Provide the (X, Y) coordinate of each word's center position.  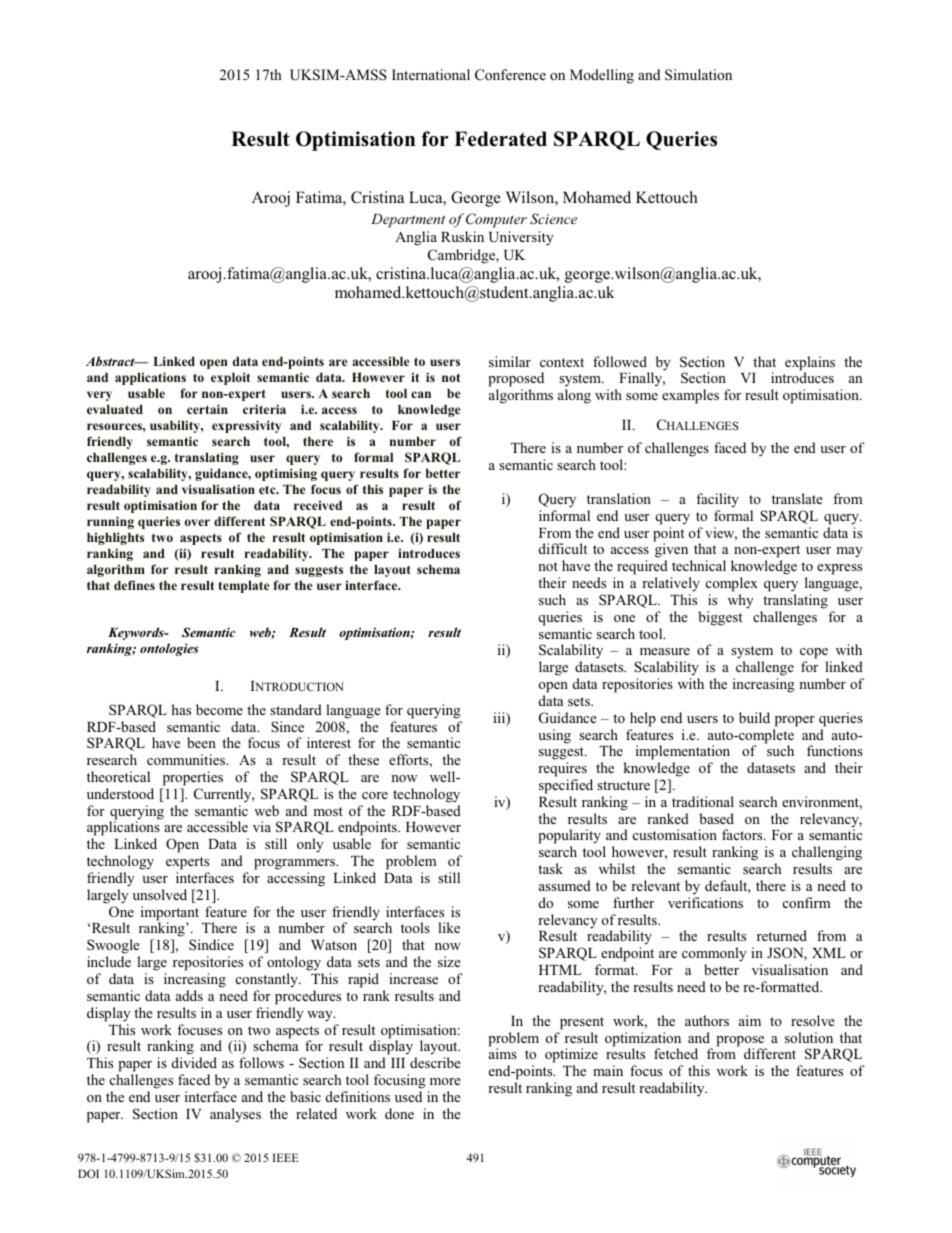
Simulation (698, 75)
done (399, 1113)
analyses (235, 1115)
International (431, 75)
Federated (500, 139)
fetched (676, 1053)
